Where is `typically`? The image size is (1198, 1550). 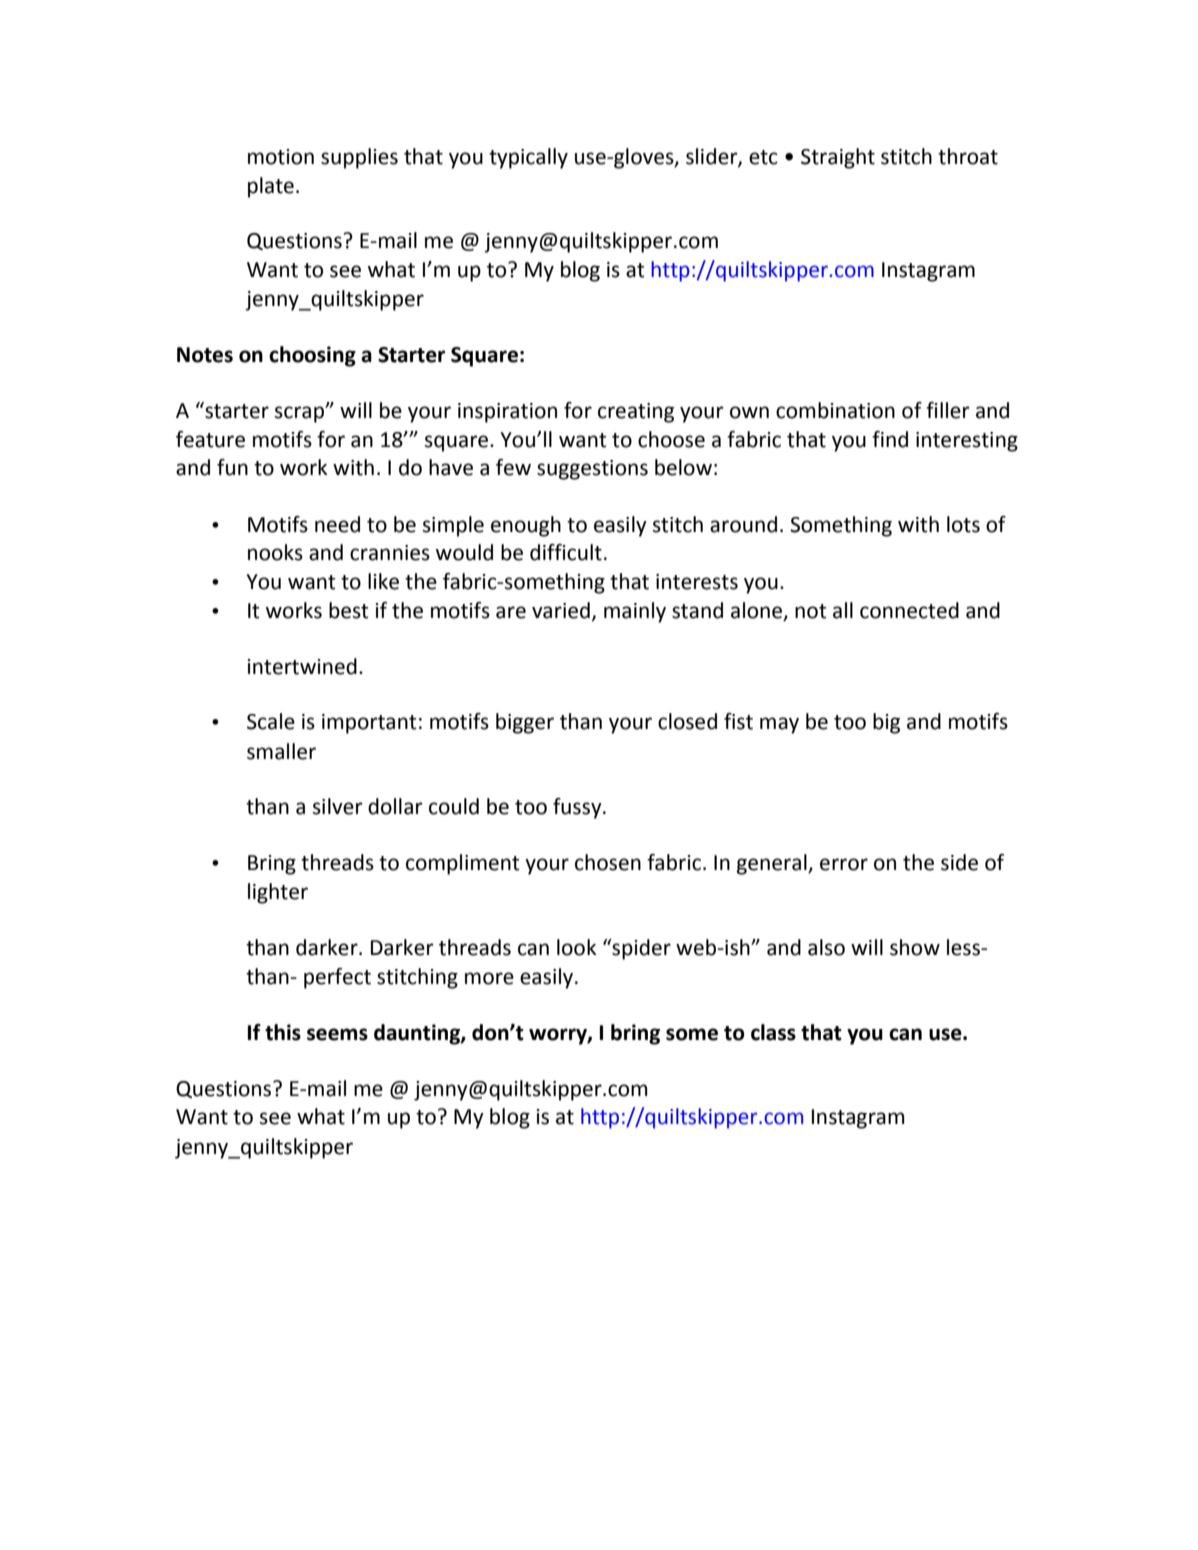
typically is located at coordinates (528, 158).
